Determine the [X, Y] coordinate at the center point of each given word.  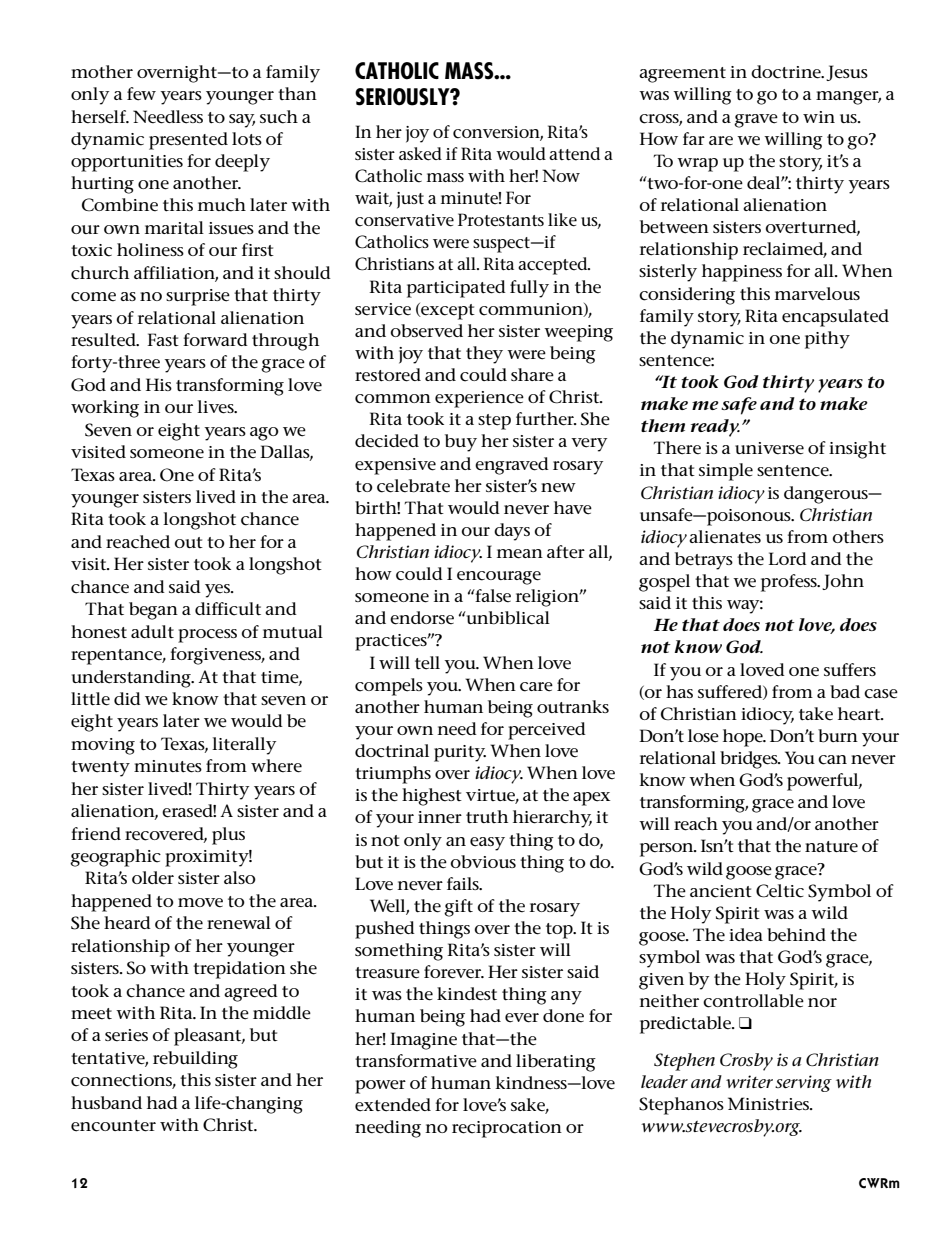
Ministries [769, 1104]
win [819, 117]
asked [420, 154]
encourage [499, 578]
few [141, 94]
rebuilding [195, 1060]
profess [790, 583]
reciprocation [507, 1129]
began [153, 611]
